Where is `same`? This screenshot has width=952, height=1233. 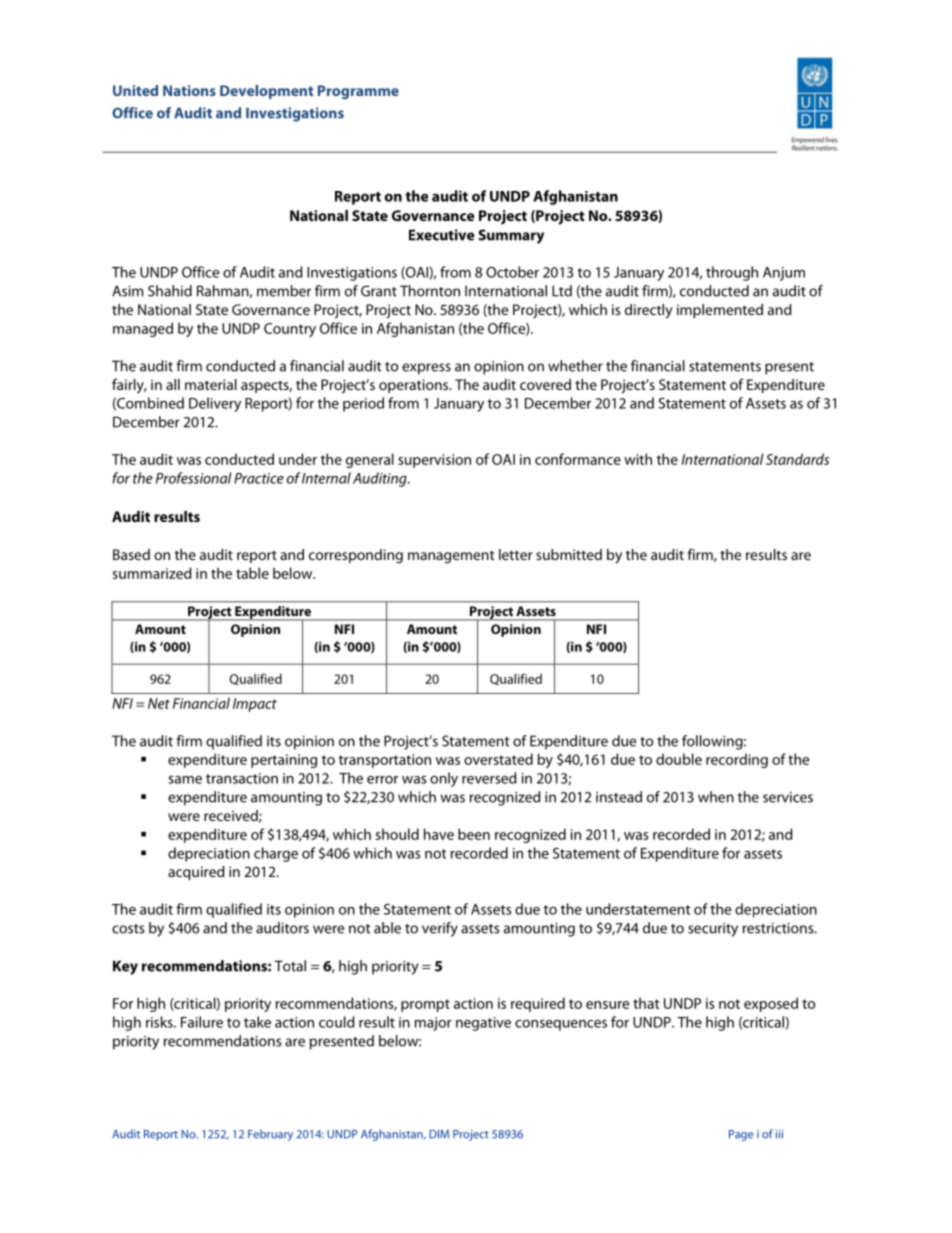 same is located at coordinates (185, 780).
